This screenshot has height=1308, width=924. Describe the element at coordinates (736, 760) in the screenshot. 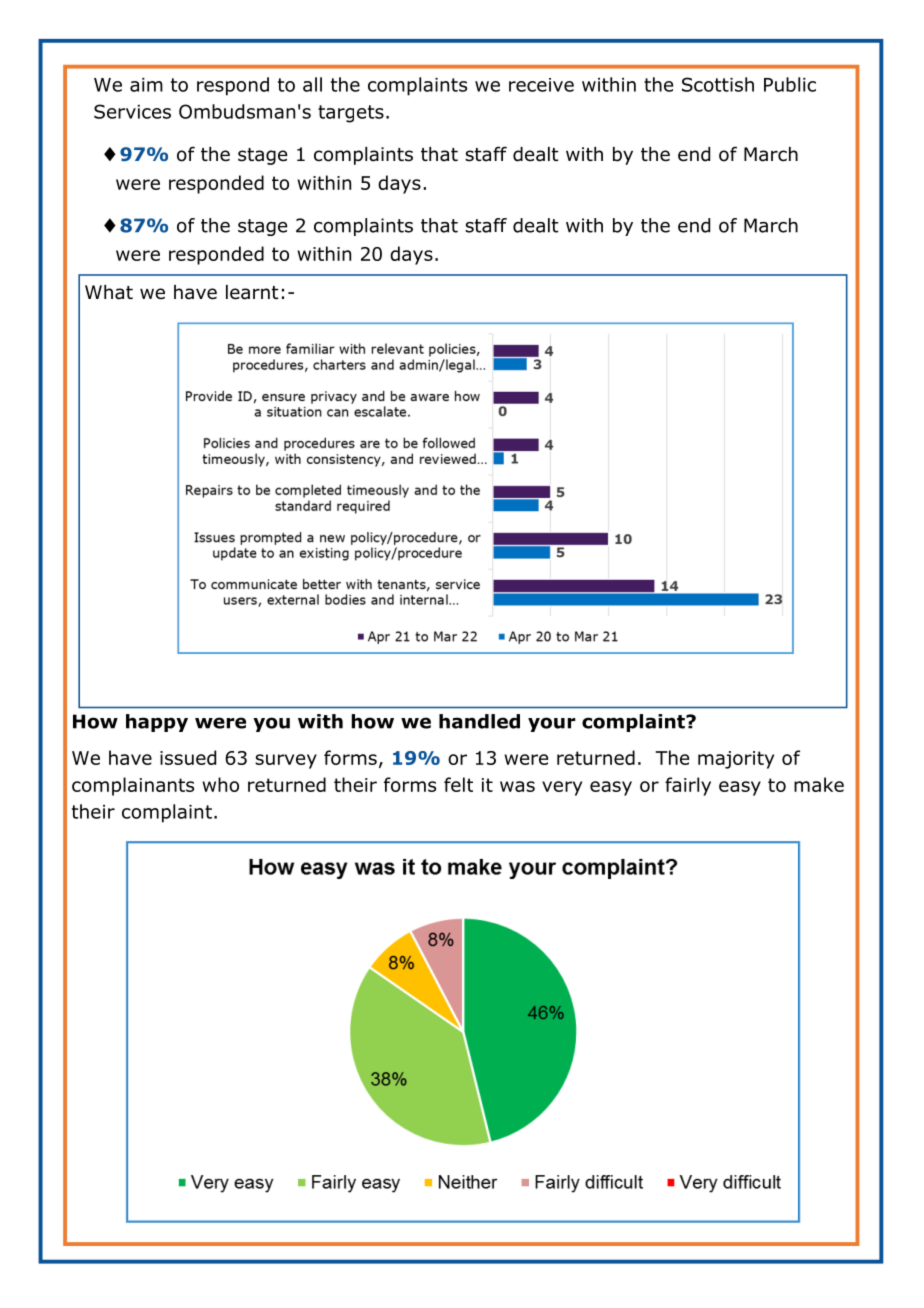

I see `majority` at that location.
